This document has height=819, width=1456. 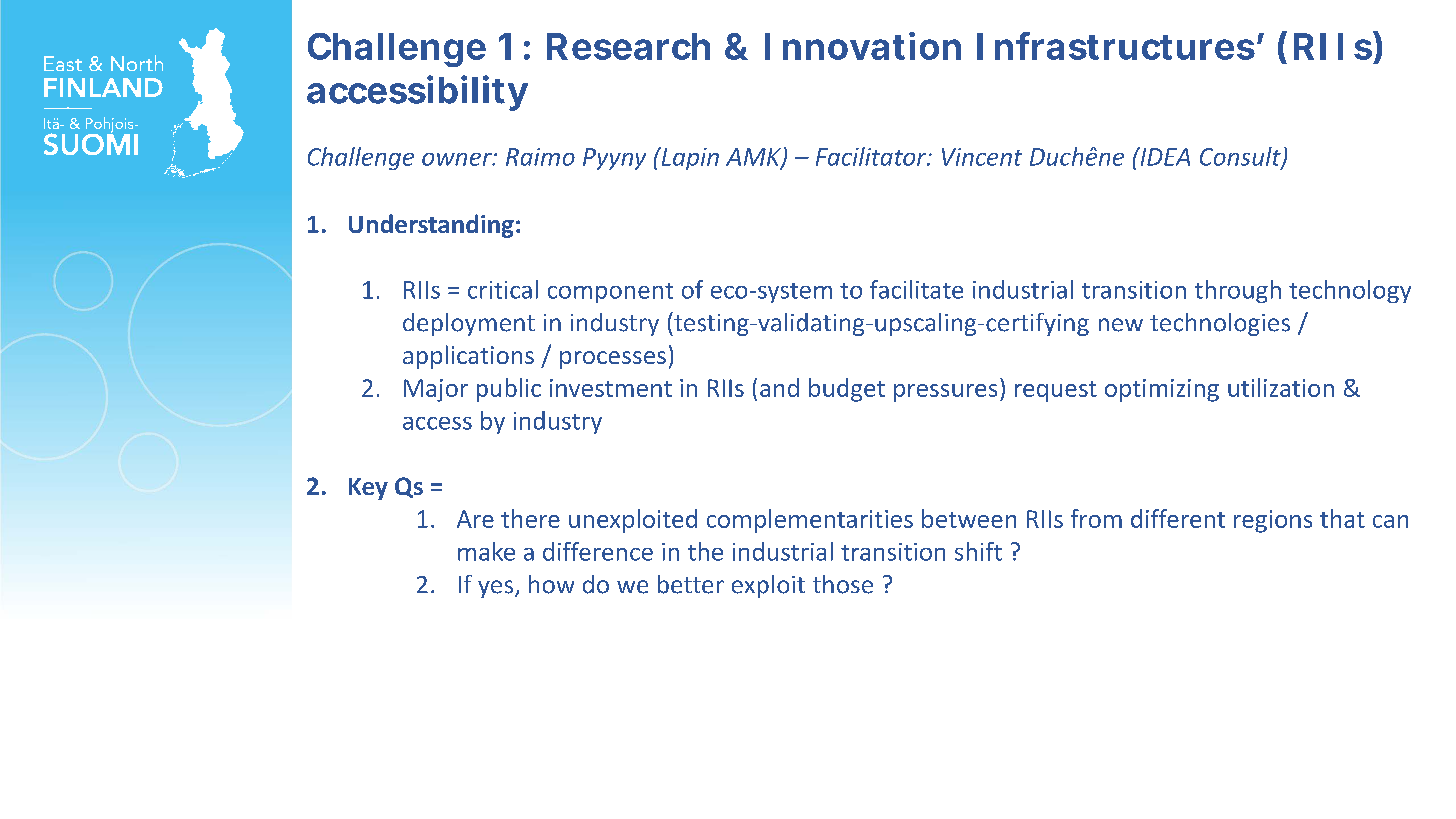 What do you see at coordinates (863, 46) in the document?
I see `Innovation` at bounding box center [863, 46].
